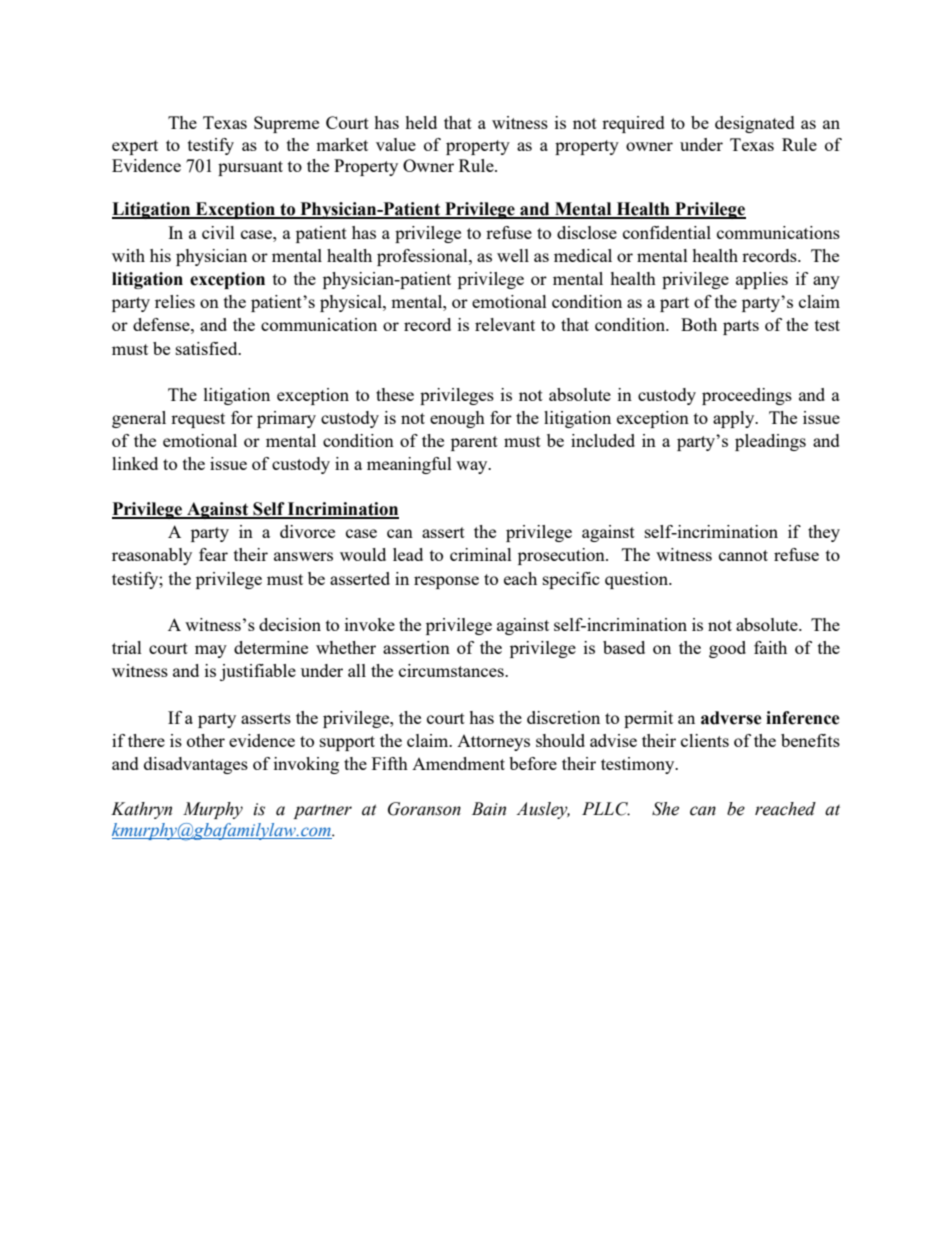 The image size is (952, 1233). What do you see at coordinates (762, 280) in the page?
I see `applies` at bounding box center [762, 280].
